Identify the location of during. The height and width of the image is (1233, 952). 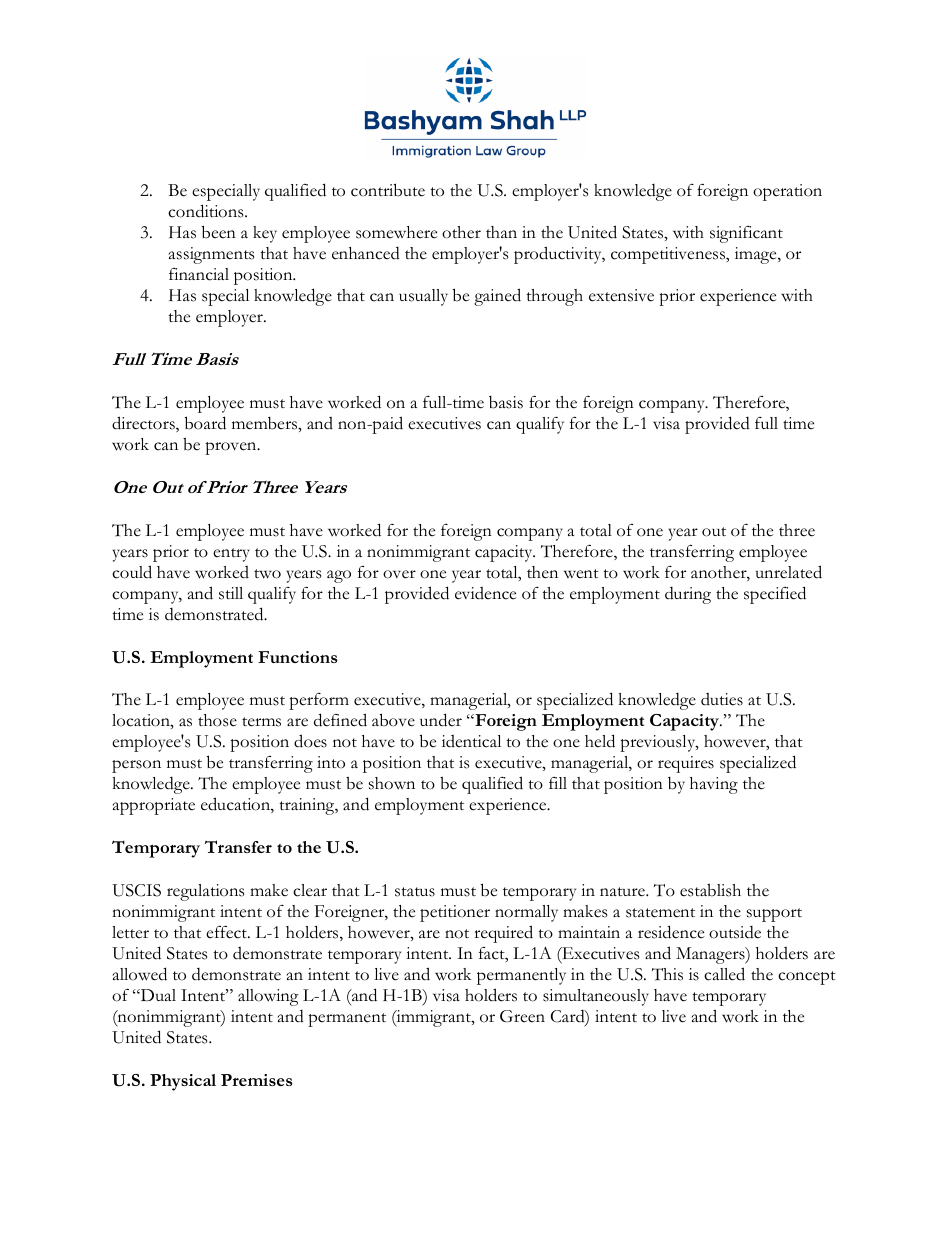
(688, 595).
